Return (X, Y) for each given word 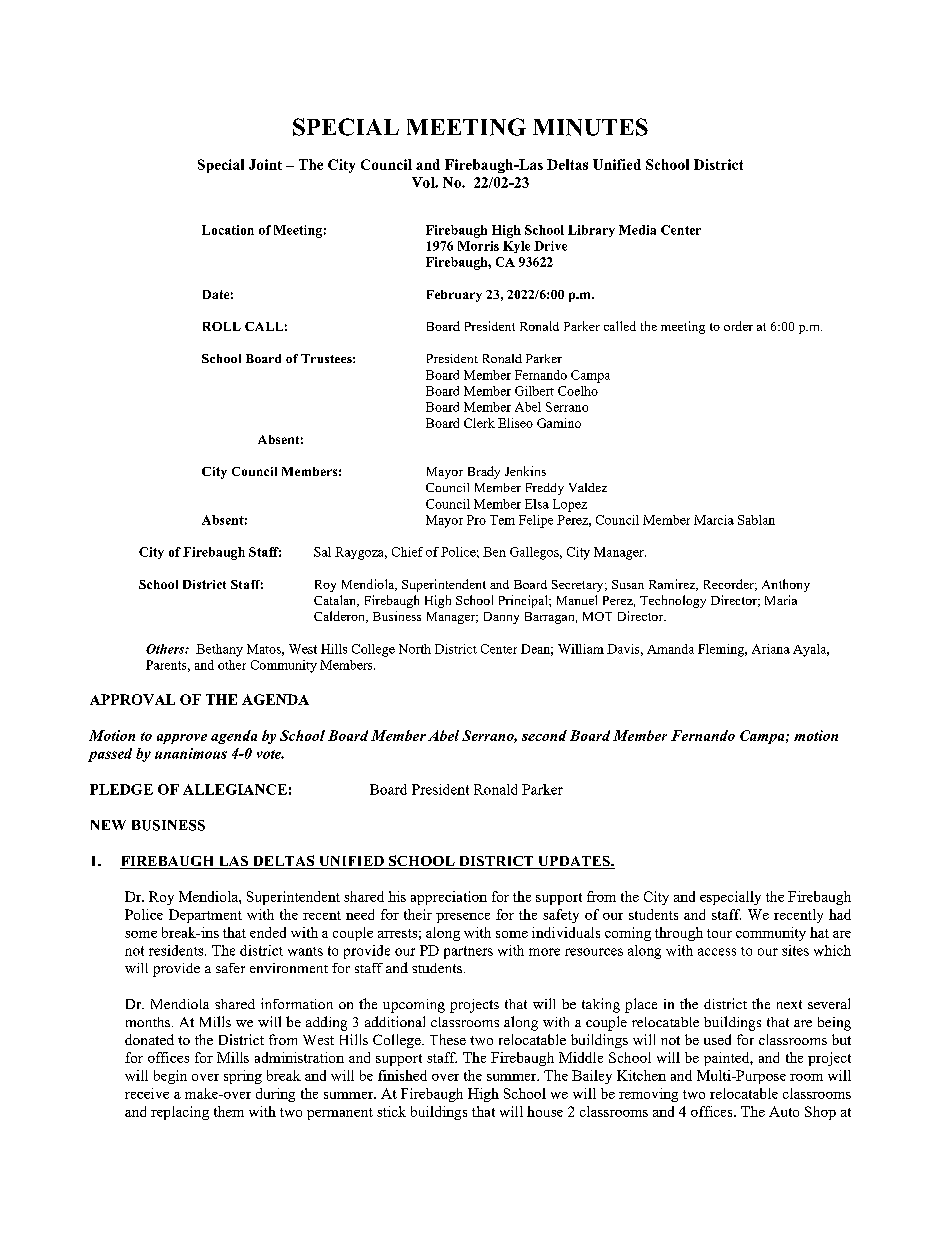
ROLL (222, 326)
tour (719, 933)
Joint (265, 164)
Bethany (219, 650)
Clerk (479, 423)
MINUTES (590, 127)
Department (205, 916)
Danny (501, 618)
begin (170, 1077)
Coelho (578, 391)
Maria (781, 600)
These (448, 1039)
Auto (784, 1111)
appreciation (449, 898)
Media (637, 230)
